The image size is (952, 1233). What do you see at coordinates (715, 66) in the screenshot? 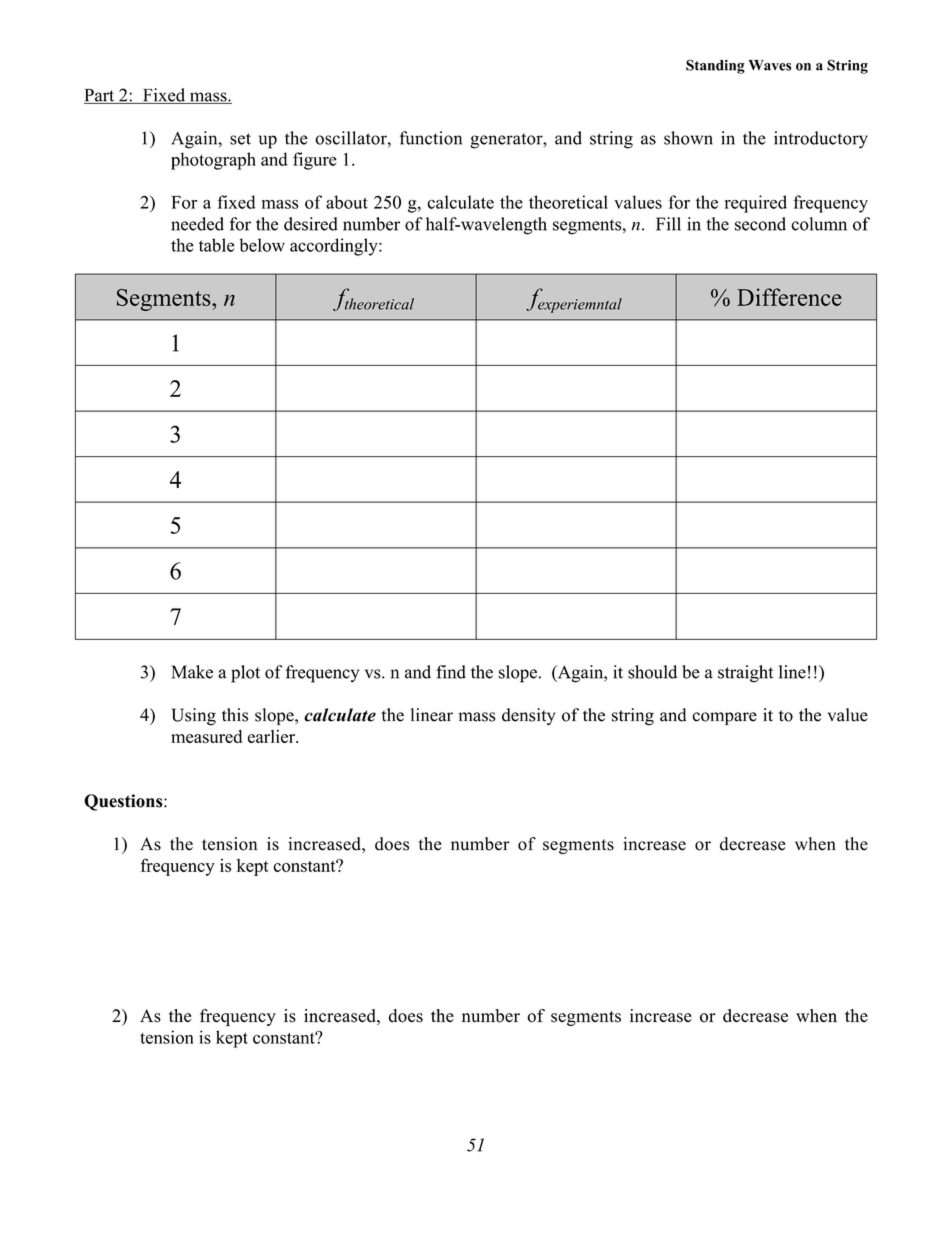
I see `Standing` at bounding box center [715, 66].
